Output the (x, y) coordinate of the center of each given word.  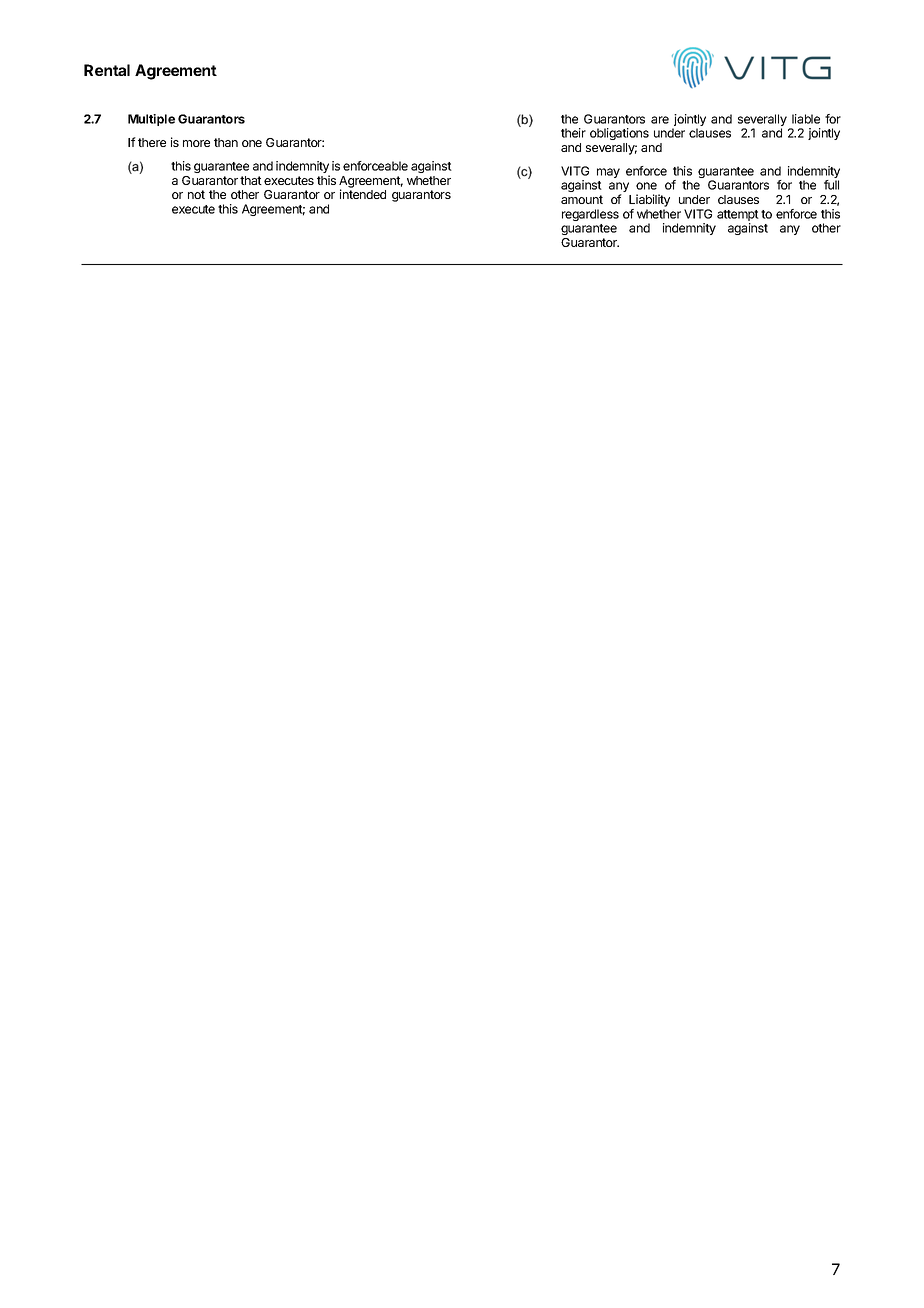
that (251, 180)
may (608, 173)
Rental (107, 70)
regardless (590, 215)
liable (806, 119)
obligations (619, 134)
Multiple (151, 120)
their (573, 133)
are (660, 120)
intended (363, 194)
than (226, 142)
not (196, 194)
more (196, 143)
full (831, 185)
